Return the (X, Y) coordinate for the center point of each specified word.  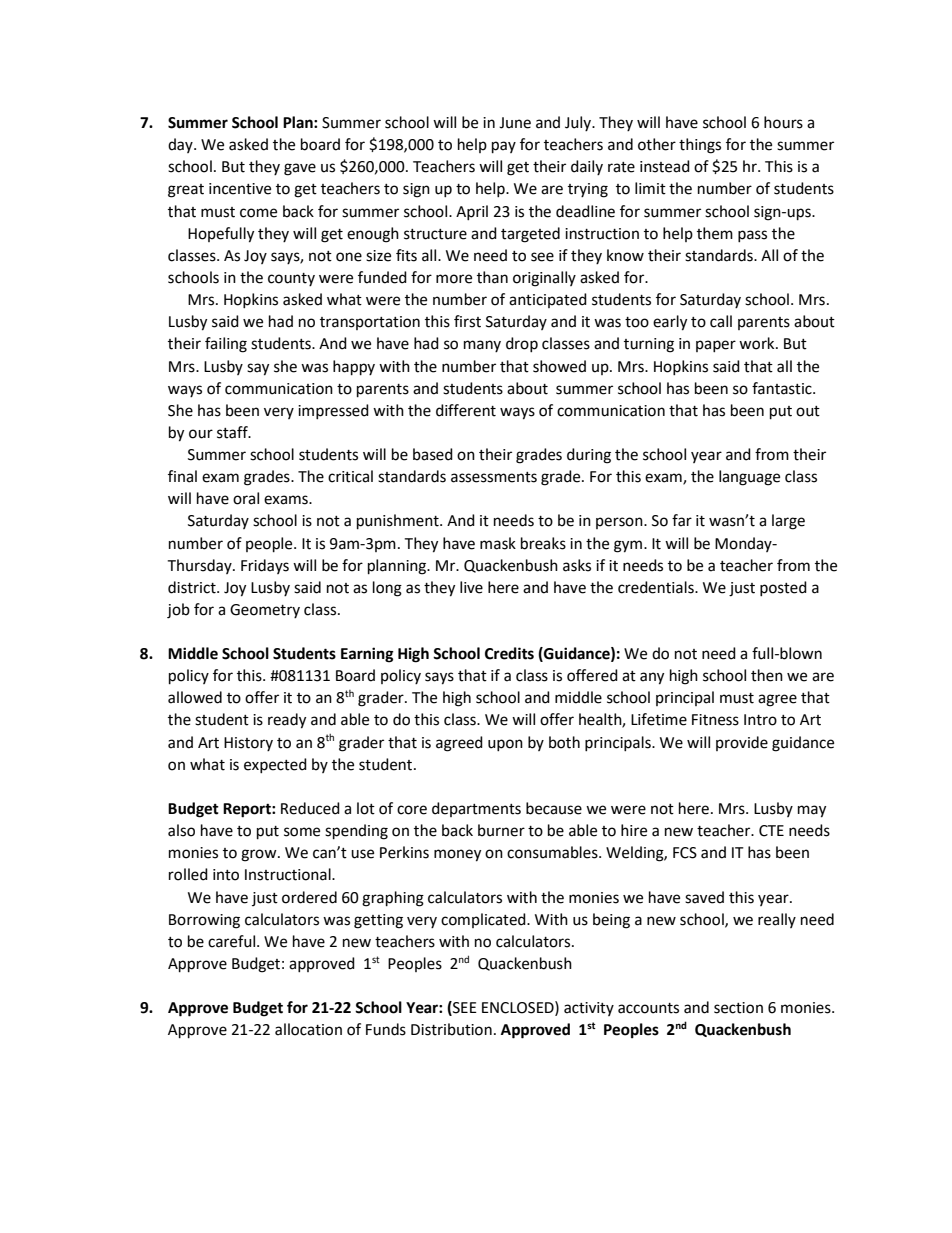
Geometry (265, 611)
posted (783, 588)
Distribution (451, 1029)
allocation (308, 1029)
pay (504, 147)
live (471, 587)
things (700, 146)
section (738, 1008)
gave (300, 169)
